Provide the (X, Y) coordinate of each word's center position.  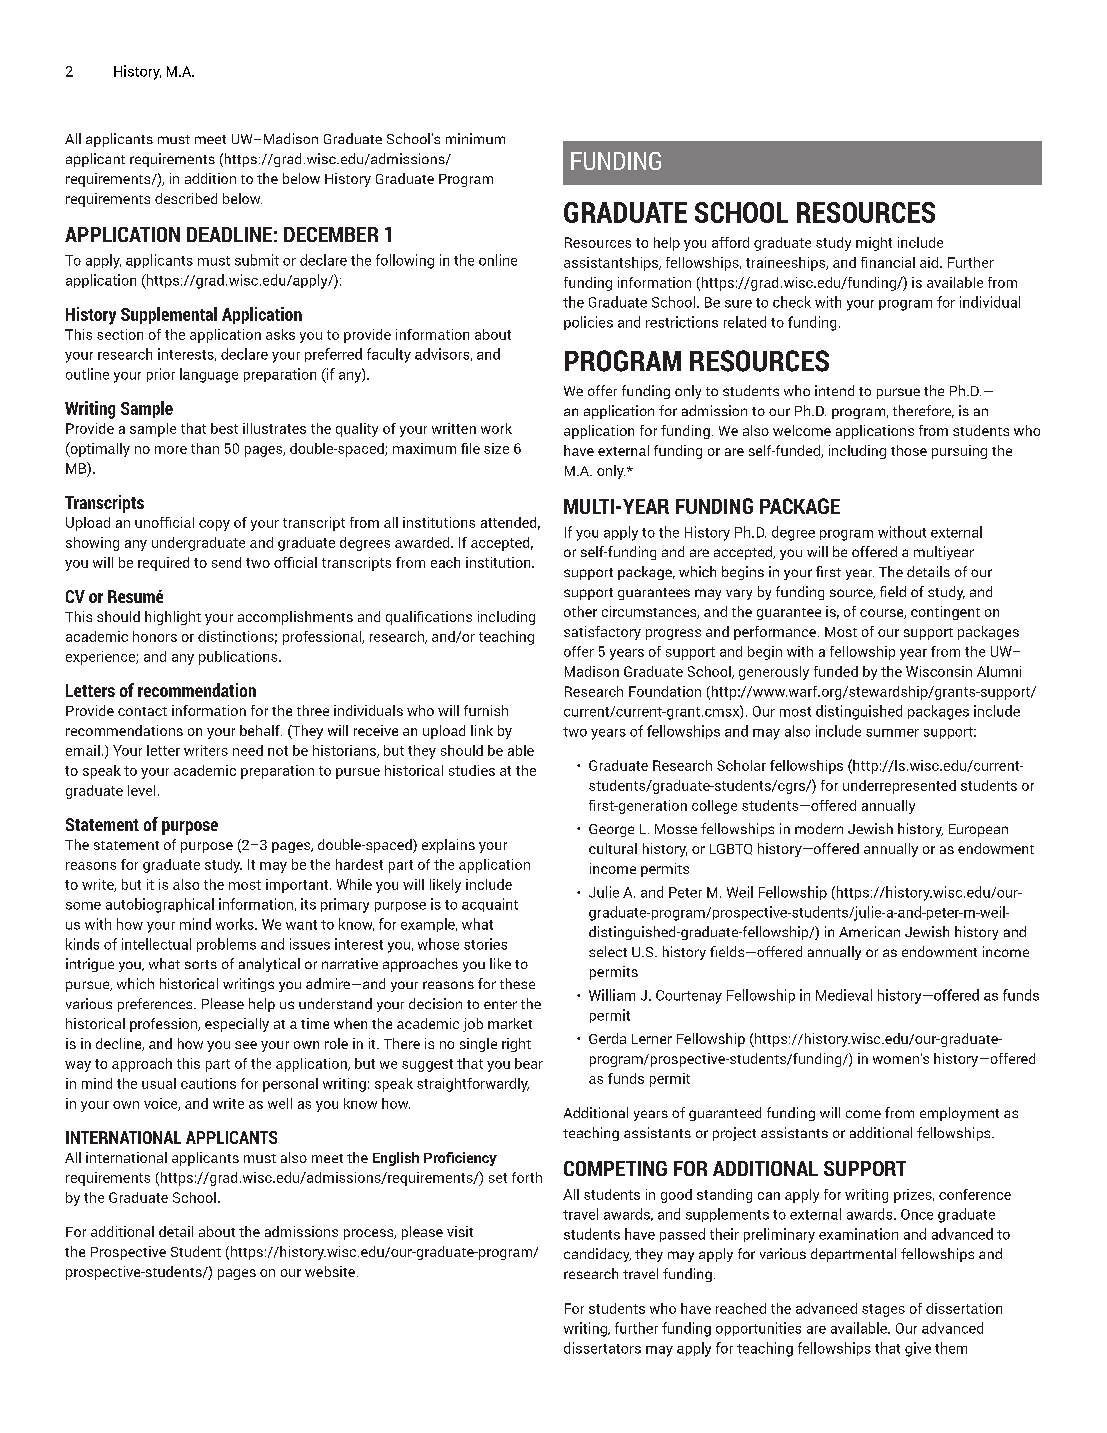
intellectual (156, 944)
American (869, 931)
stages (883, 1310)
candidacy (597, 1255)
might (874, 244)
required (163, 564)
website (330, 1271)
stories (485, 944)
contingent (945, 613)
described (186, 198)
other (580, 611)
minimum (475, 138)
